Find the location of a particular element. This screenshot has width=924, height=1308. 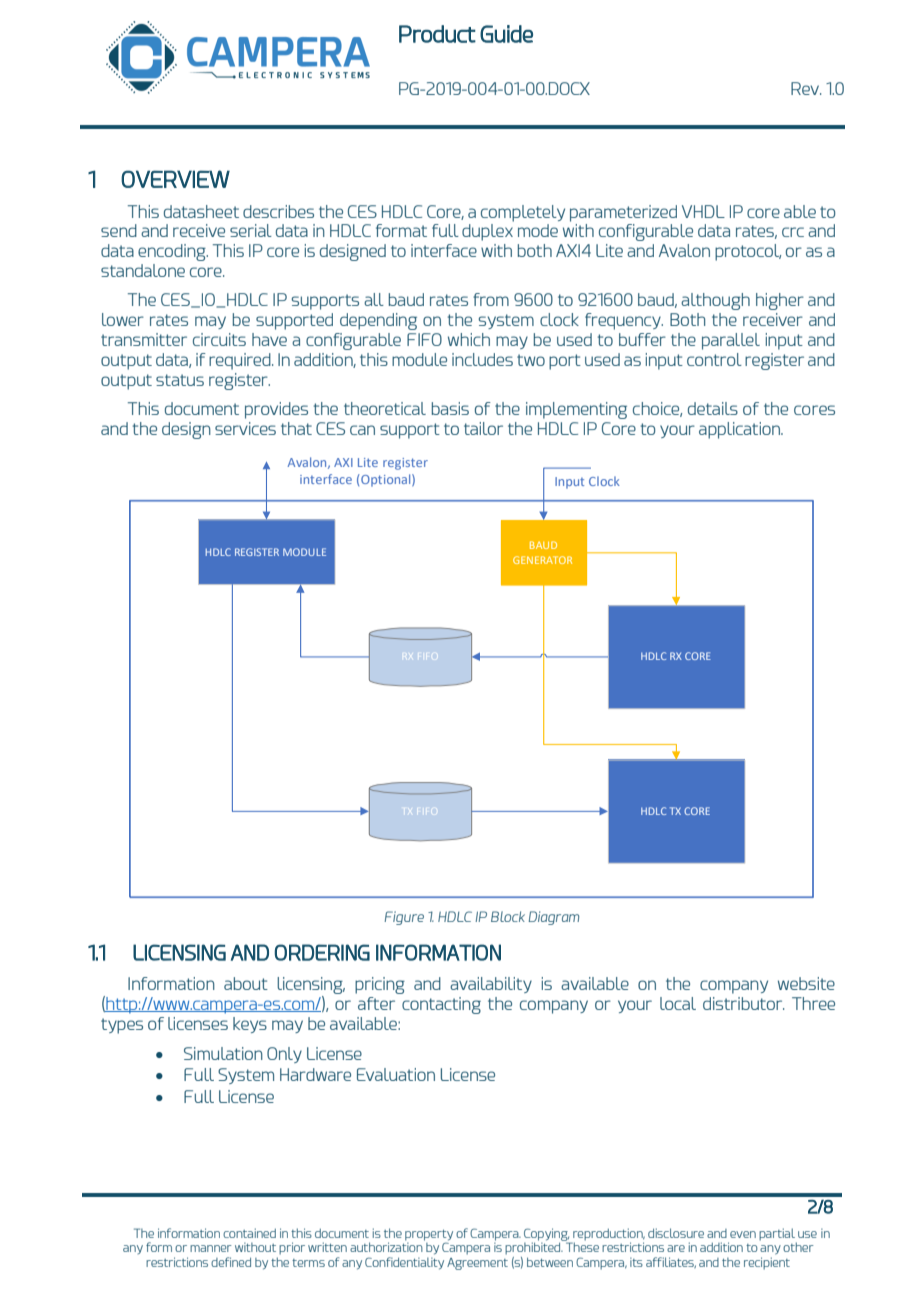

application is located at coordinates (740, 430).
